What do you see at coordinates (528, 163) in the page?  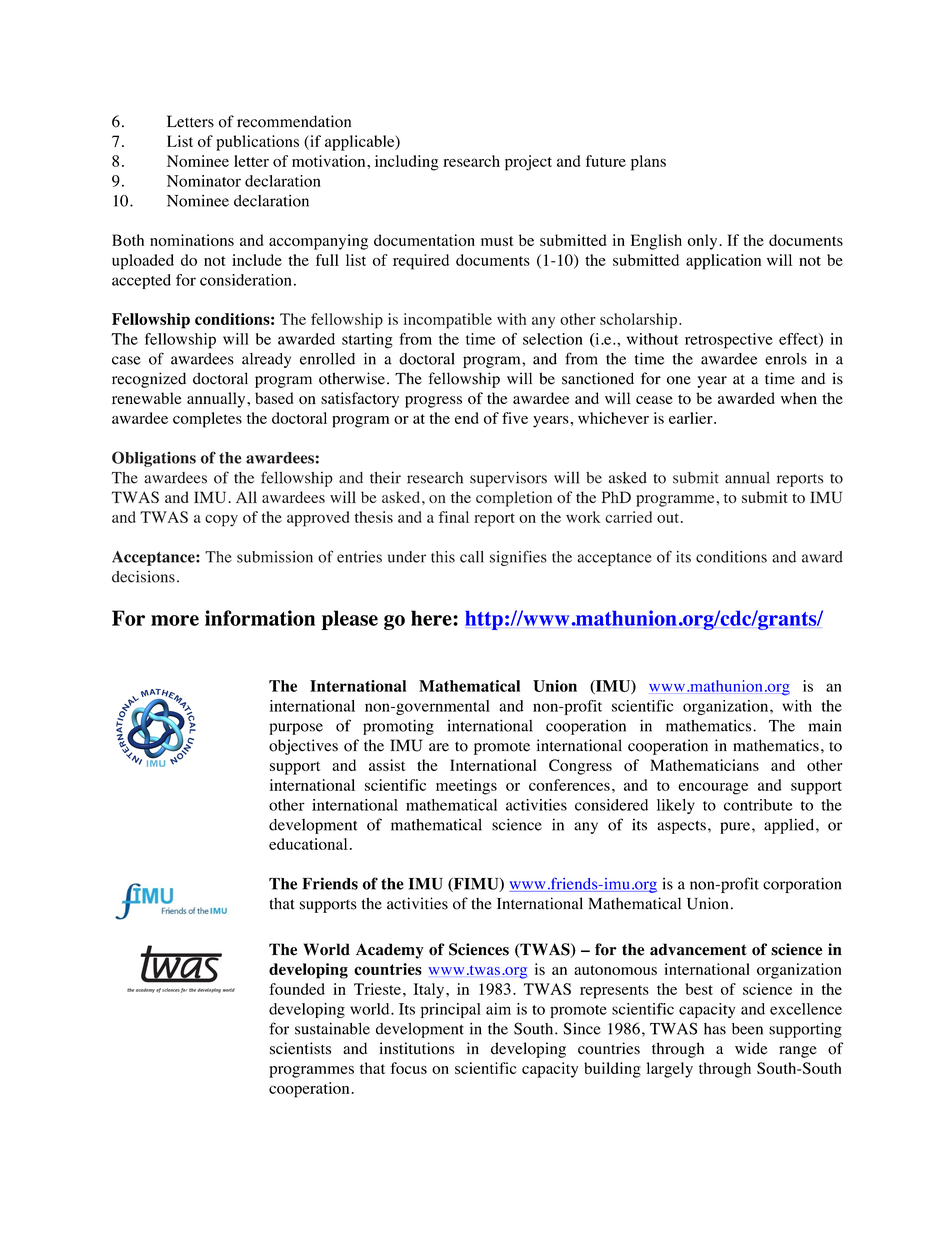 I see `project` at bounding box center [528, 163].
